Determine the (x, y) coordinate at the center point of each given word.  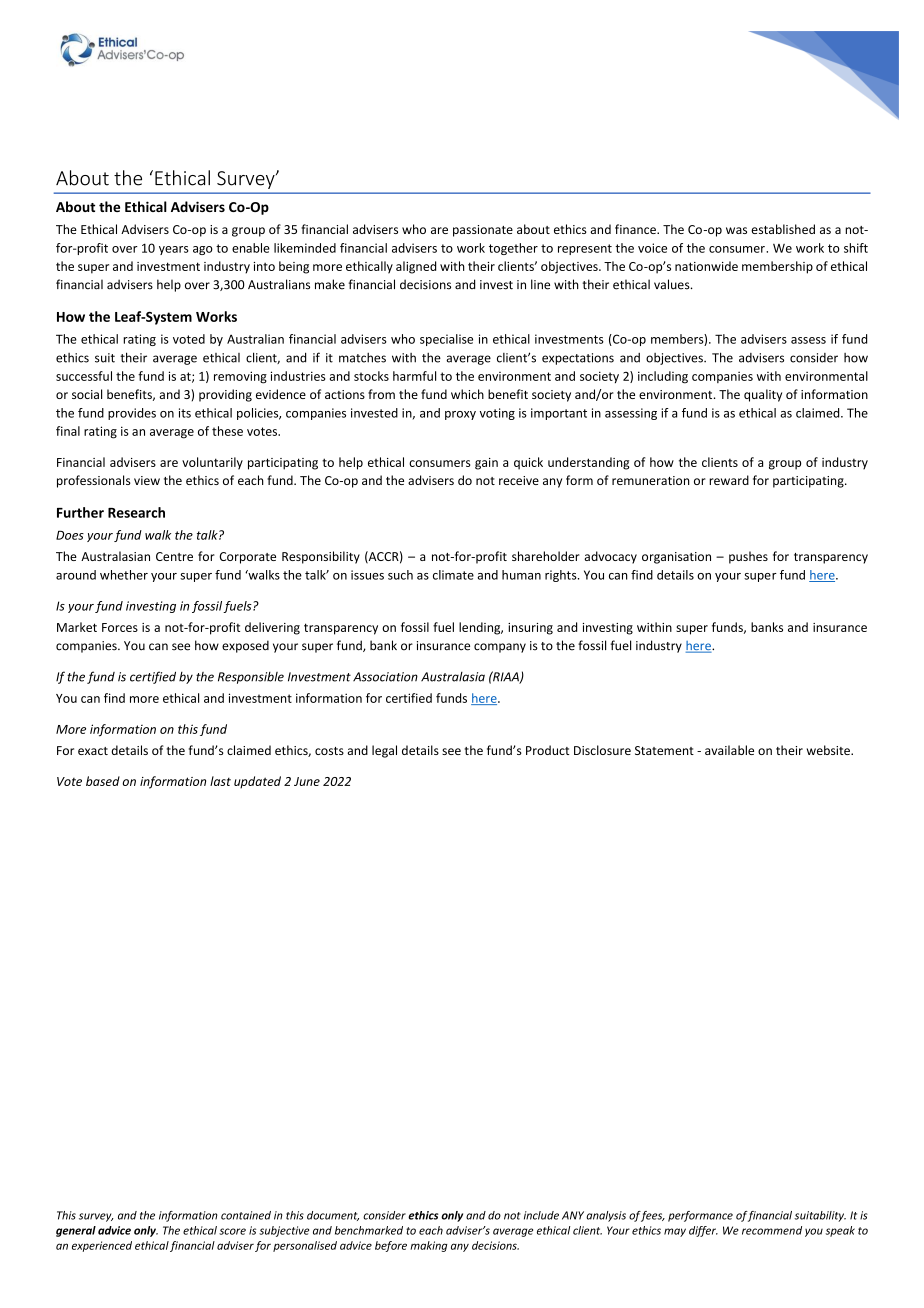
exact (93, 751)
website (829, 750)
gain (486, 464)
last (220, 781)
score (232, 1231)
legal (384, 751)
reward (729, 480)
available (729, 750)
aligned (416, 267)
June (307, 781)
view (147, 480)
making (428, 1246)
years (174, 250)
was (736, 230)
